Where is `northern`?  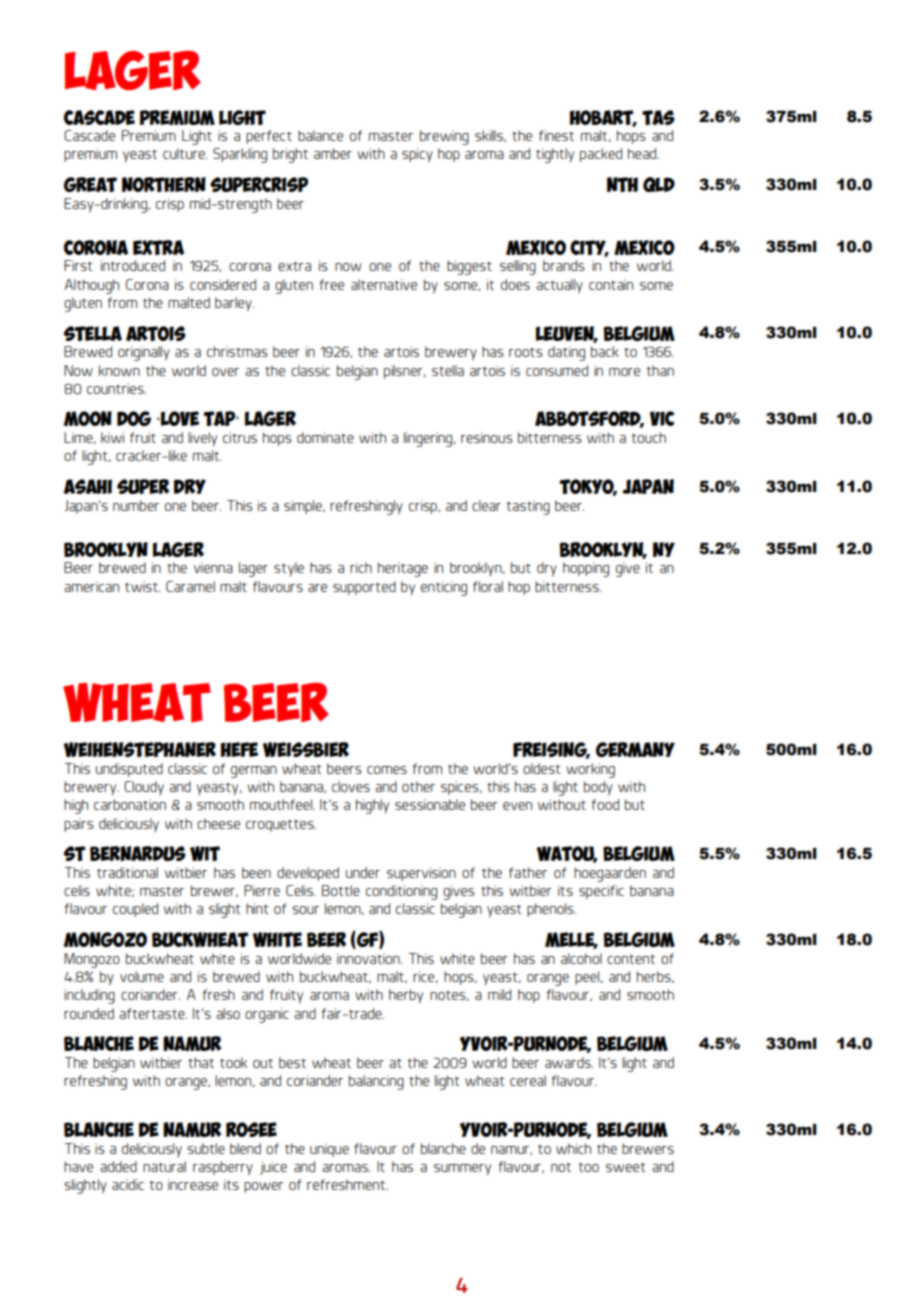
northern is located at coordinates (164, 184).
